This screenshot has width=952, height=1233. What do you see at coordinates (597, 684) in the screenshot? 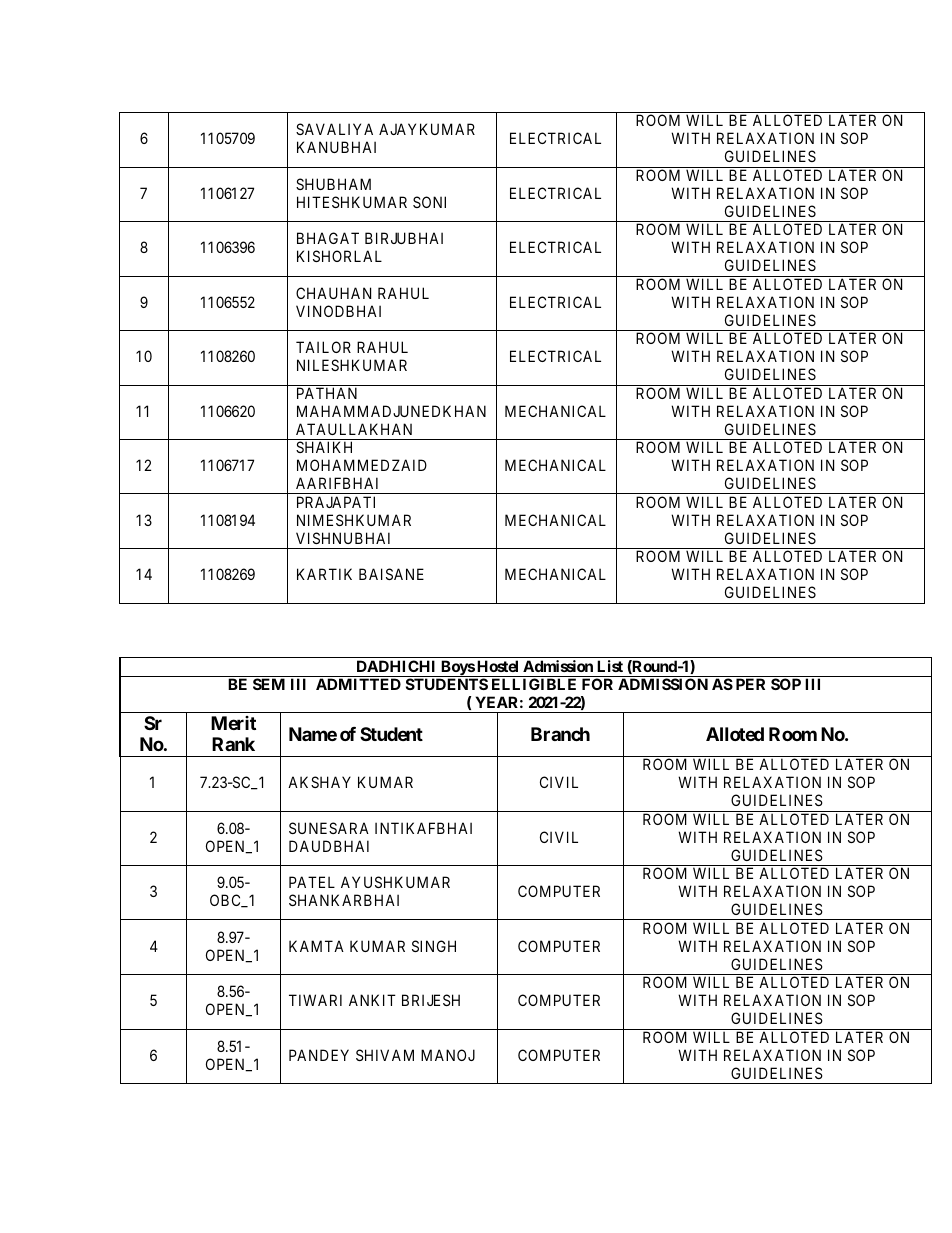
I see `FOR` at bounding box center [597, 684].
